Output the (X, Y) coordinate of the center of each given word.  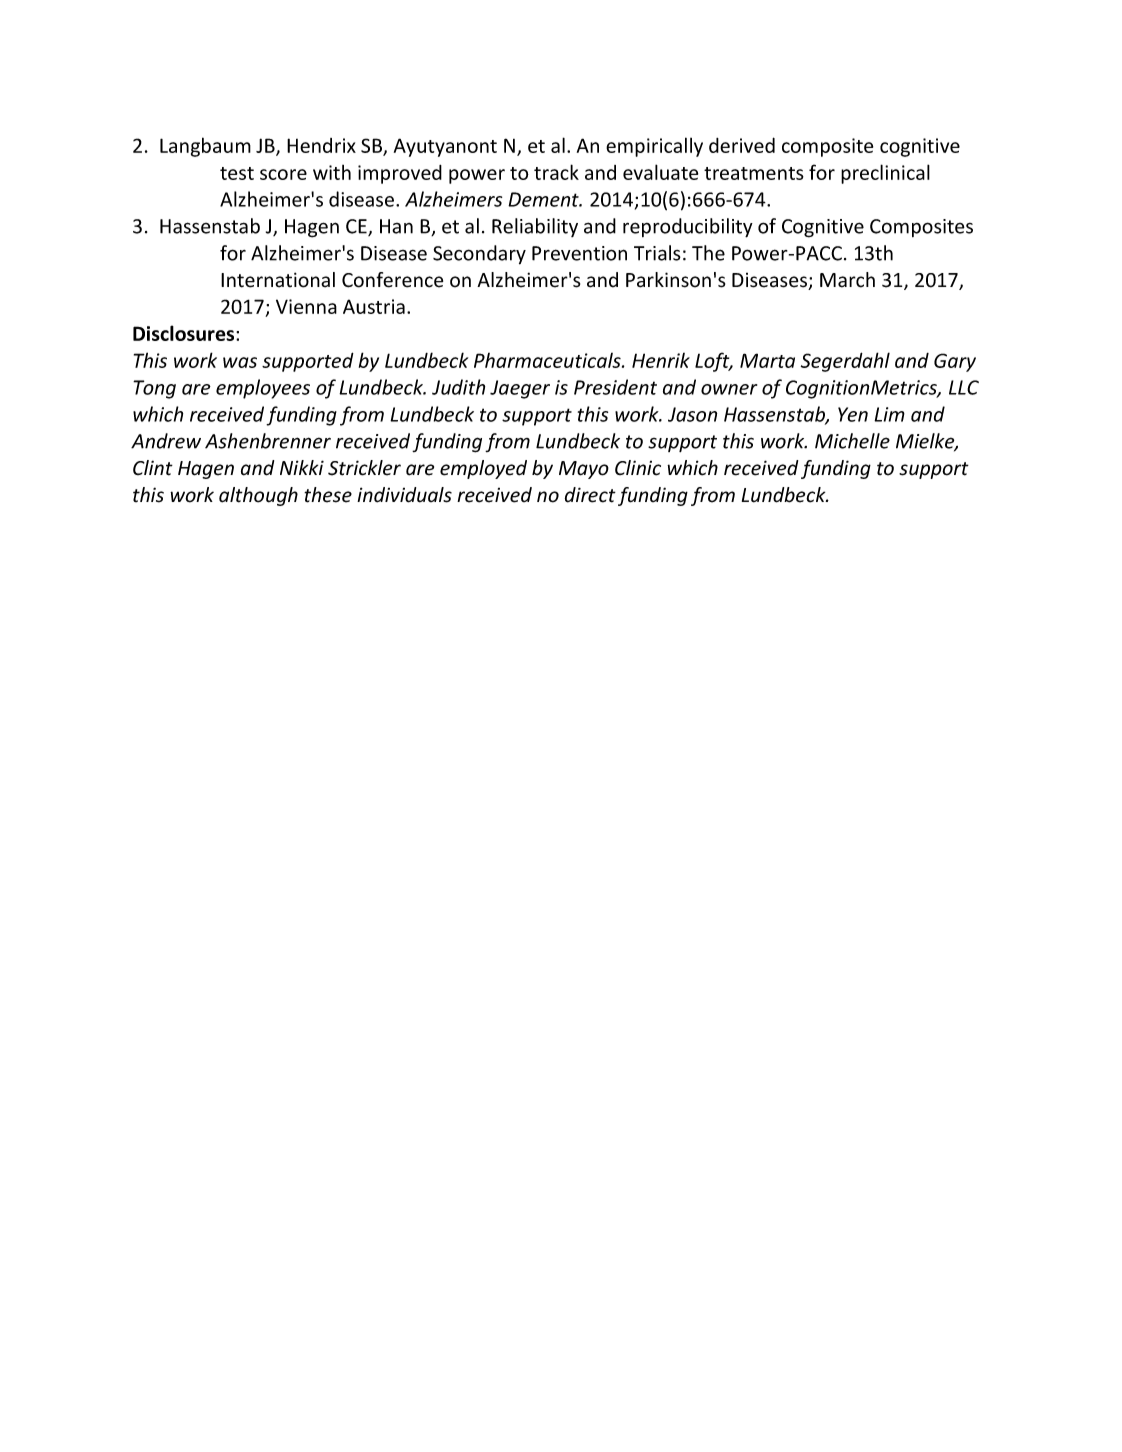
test (237, 173)
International (278, 280)
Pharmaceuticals (548, 360)
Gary (955, 362)
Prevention (579, 253)
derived (742, 145)
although (258, 496)
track (556, 172)
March (847, 280)
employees (263, 389)
